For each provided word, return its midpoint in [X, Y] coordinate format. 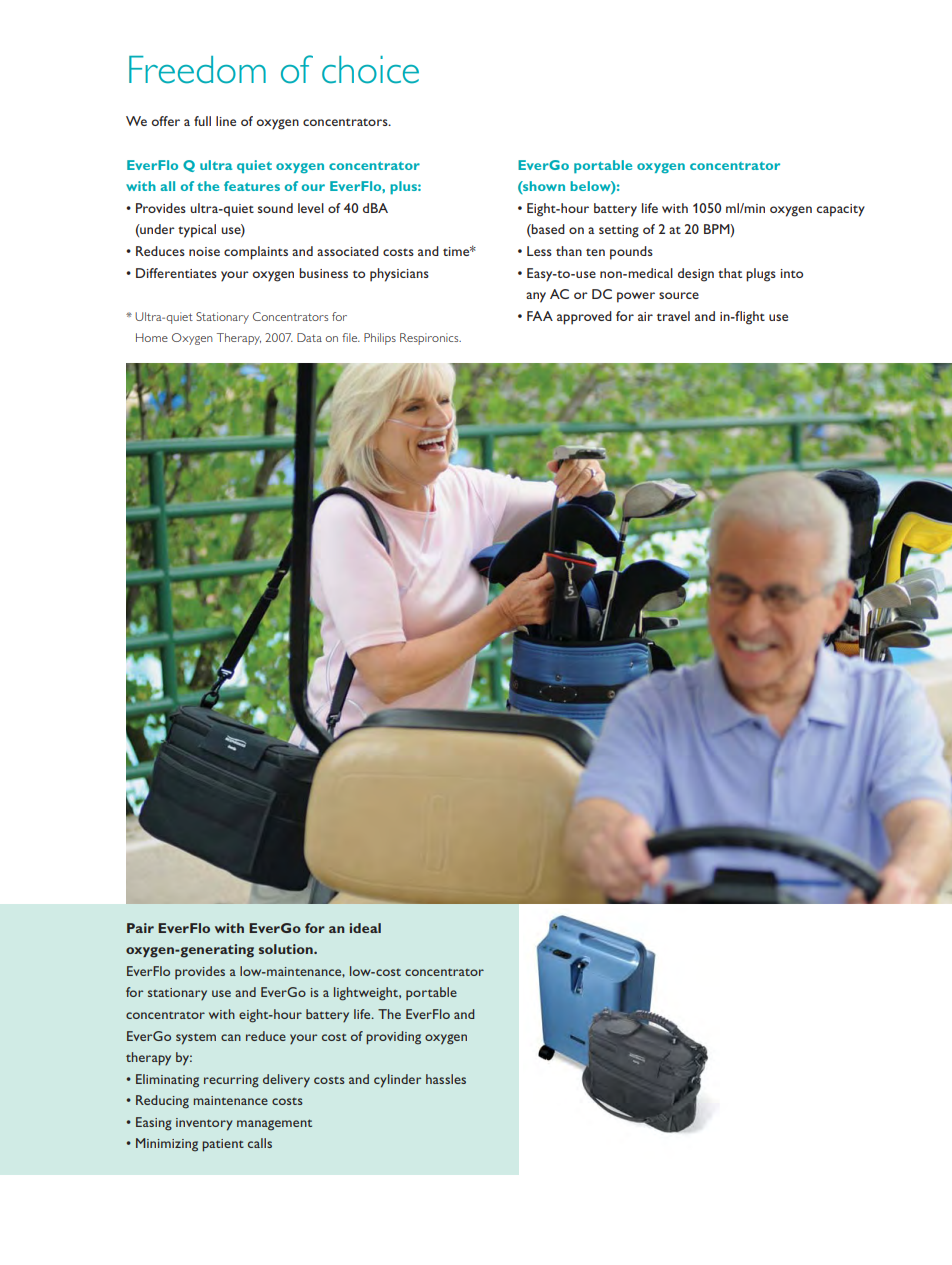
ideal [365, 928]
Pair [140, 928]
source [679, 295]
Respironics [430, 339]
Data [309, 337]
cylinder [397, 1081]
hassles [446, 1079]
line [226, 121]
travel [673, 316]
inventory [204, 1124]
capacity [841, 210]
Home [152, 337]
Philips [380, 339]
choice [370, 70]
